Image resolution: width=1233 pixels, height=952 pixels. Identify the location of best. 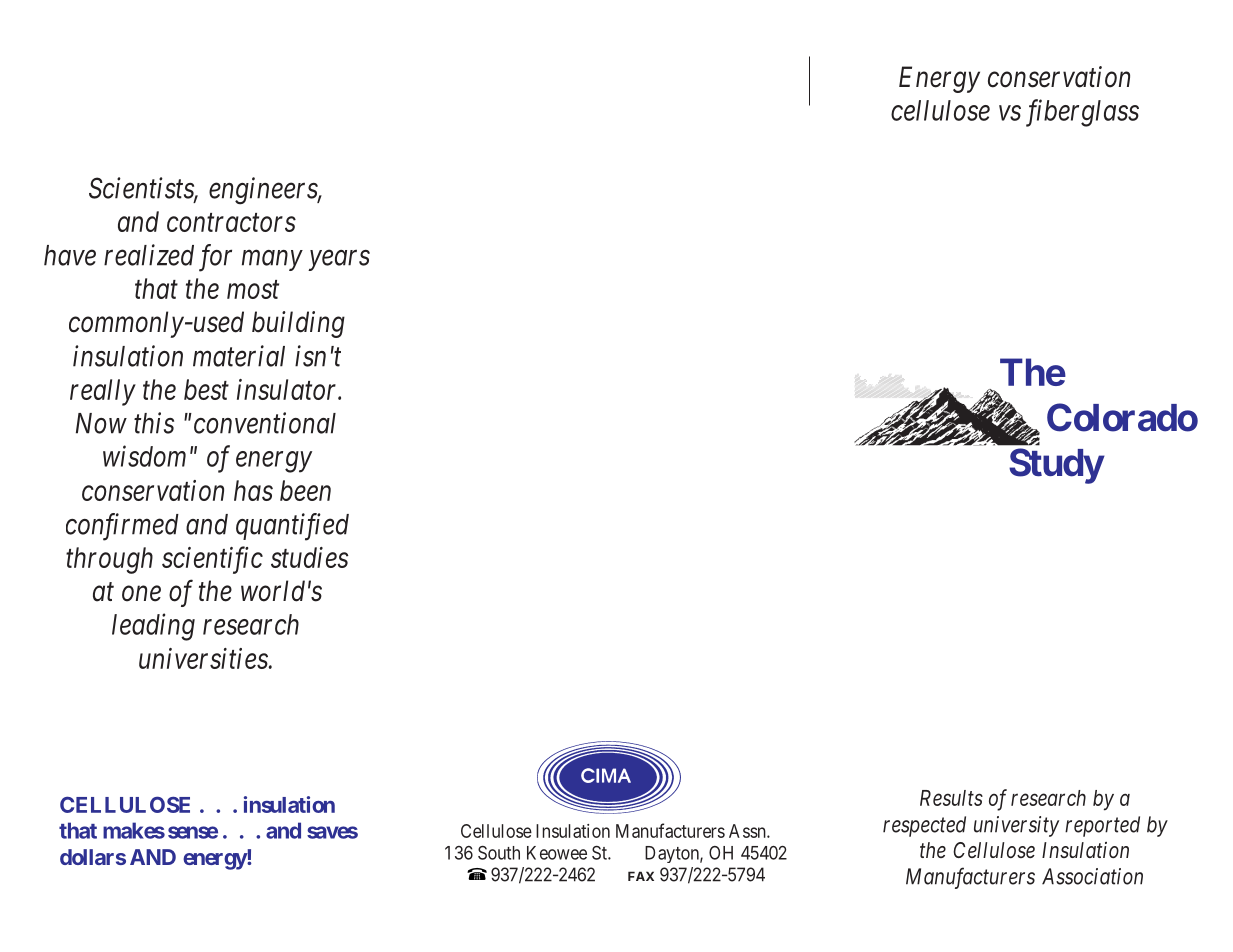
(206, 389).
